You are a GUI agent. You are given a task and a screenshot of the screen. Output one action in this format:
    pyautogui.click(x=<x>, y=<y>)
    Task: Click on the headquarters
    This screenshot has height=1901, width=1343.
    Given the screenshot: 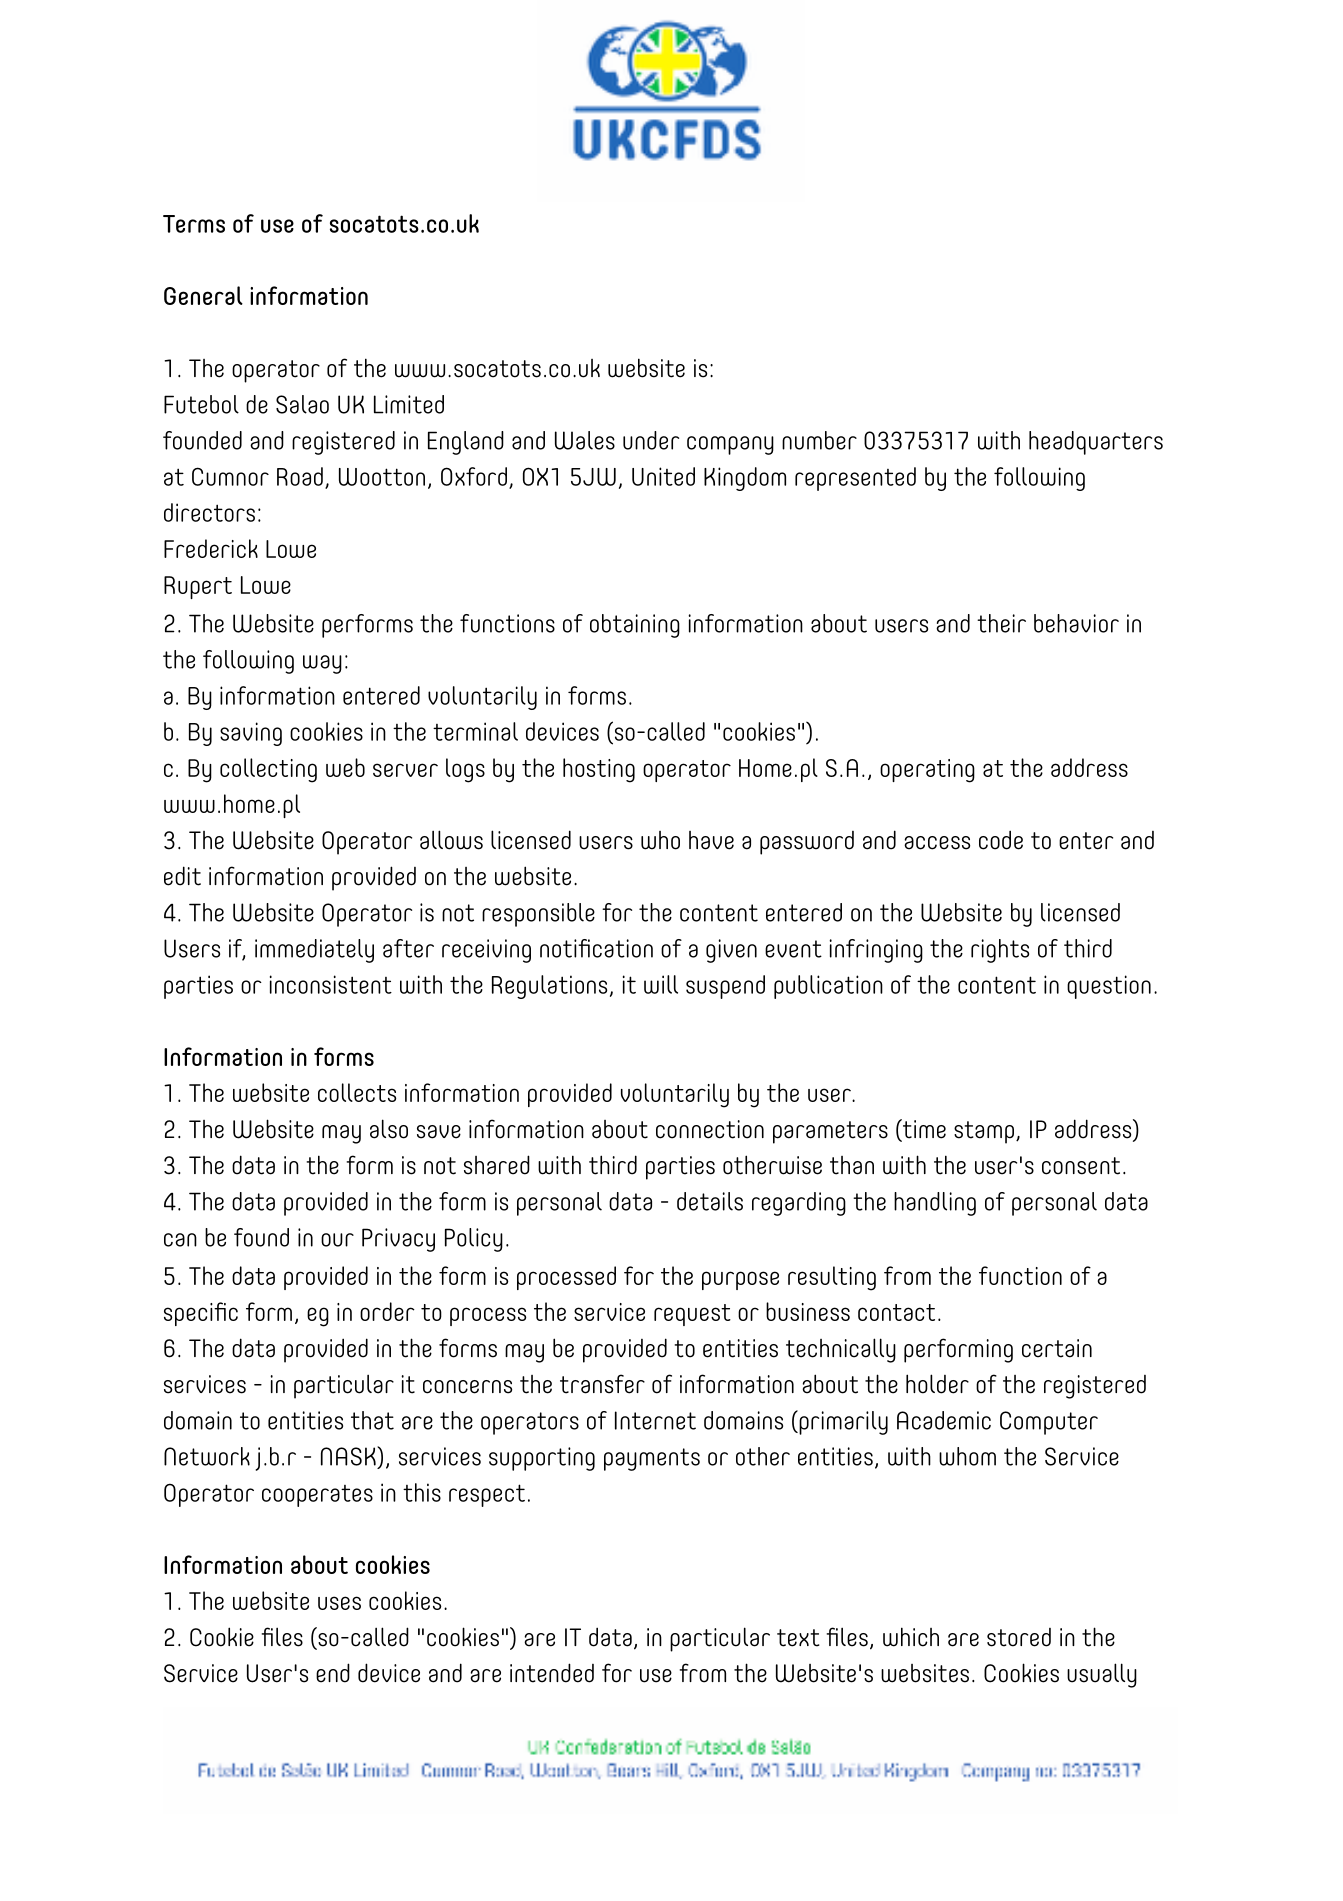 What is the action you would take?
    pyautogui.click(x=1096, y=443)
